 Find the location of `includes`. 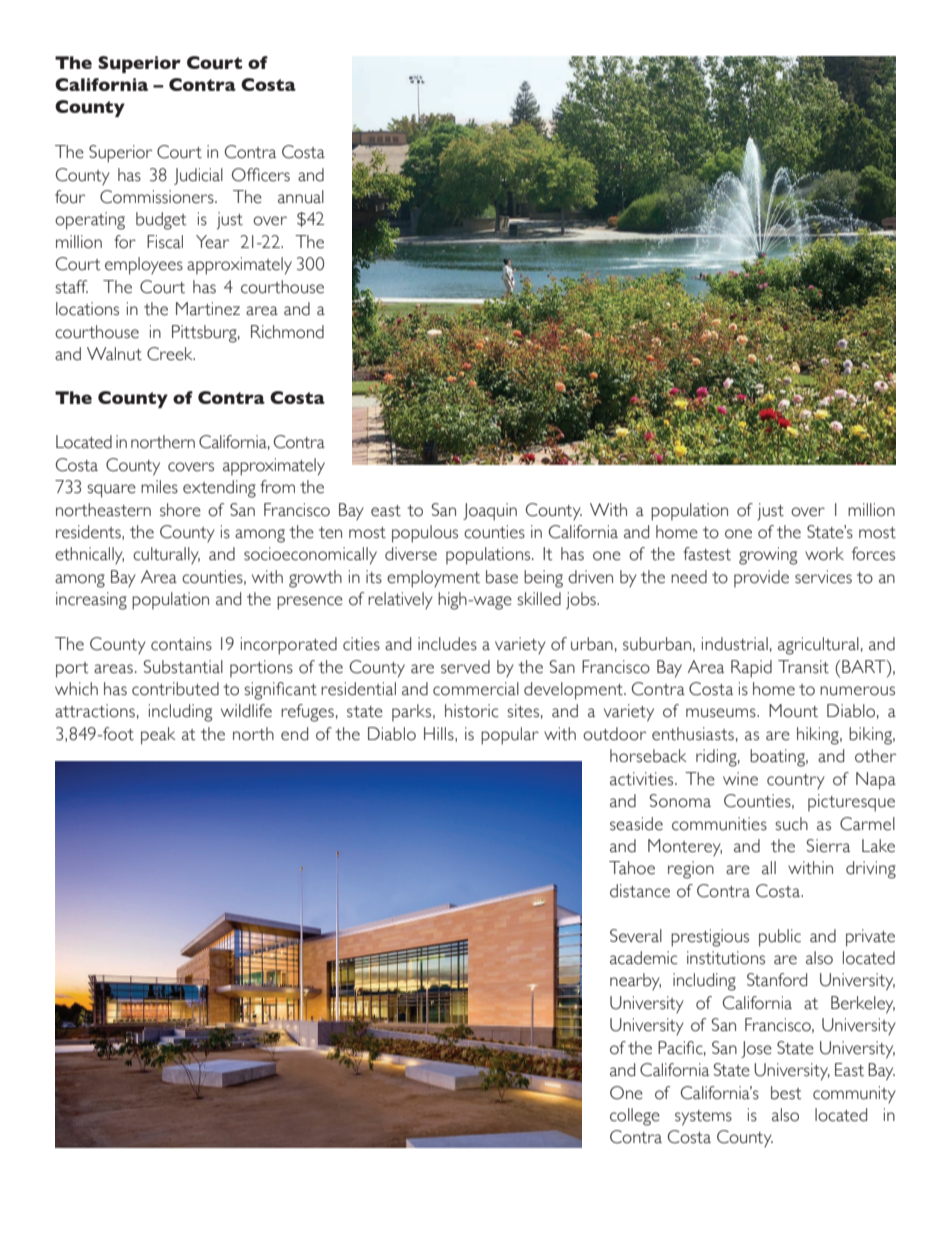

includes is located at coordinates (447, 644).
